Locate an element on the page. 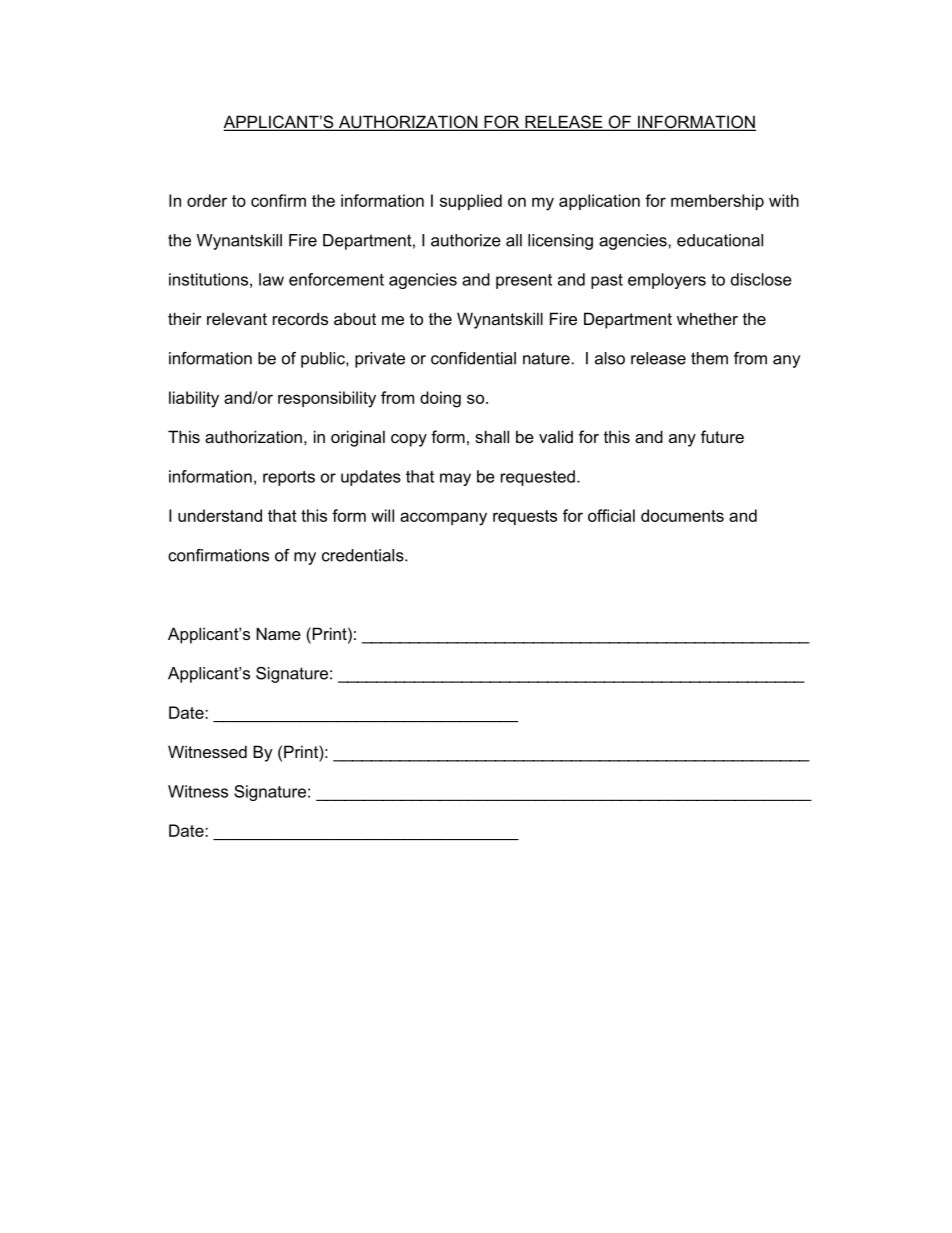 The image size is (952, 1233). order is located at coordinates (207, 200).
